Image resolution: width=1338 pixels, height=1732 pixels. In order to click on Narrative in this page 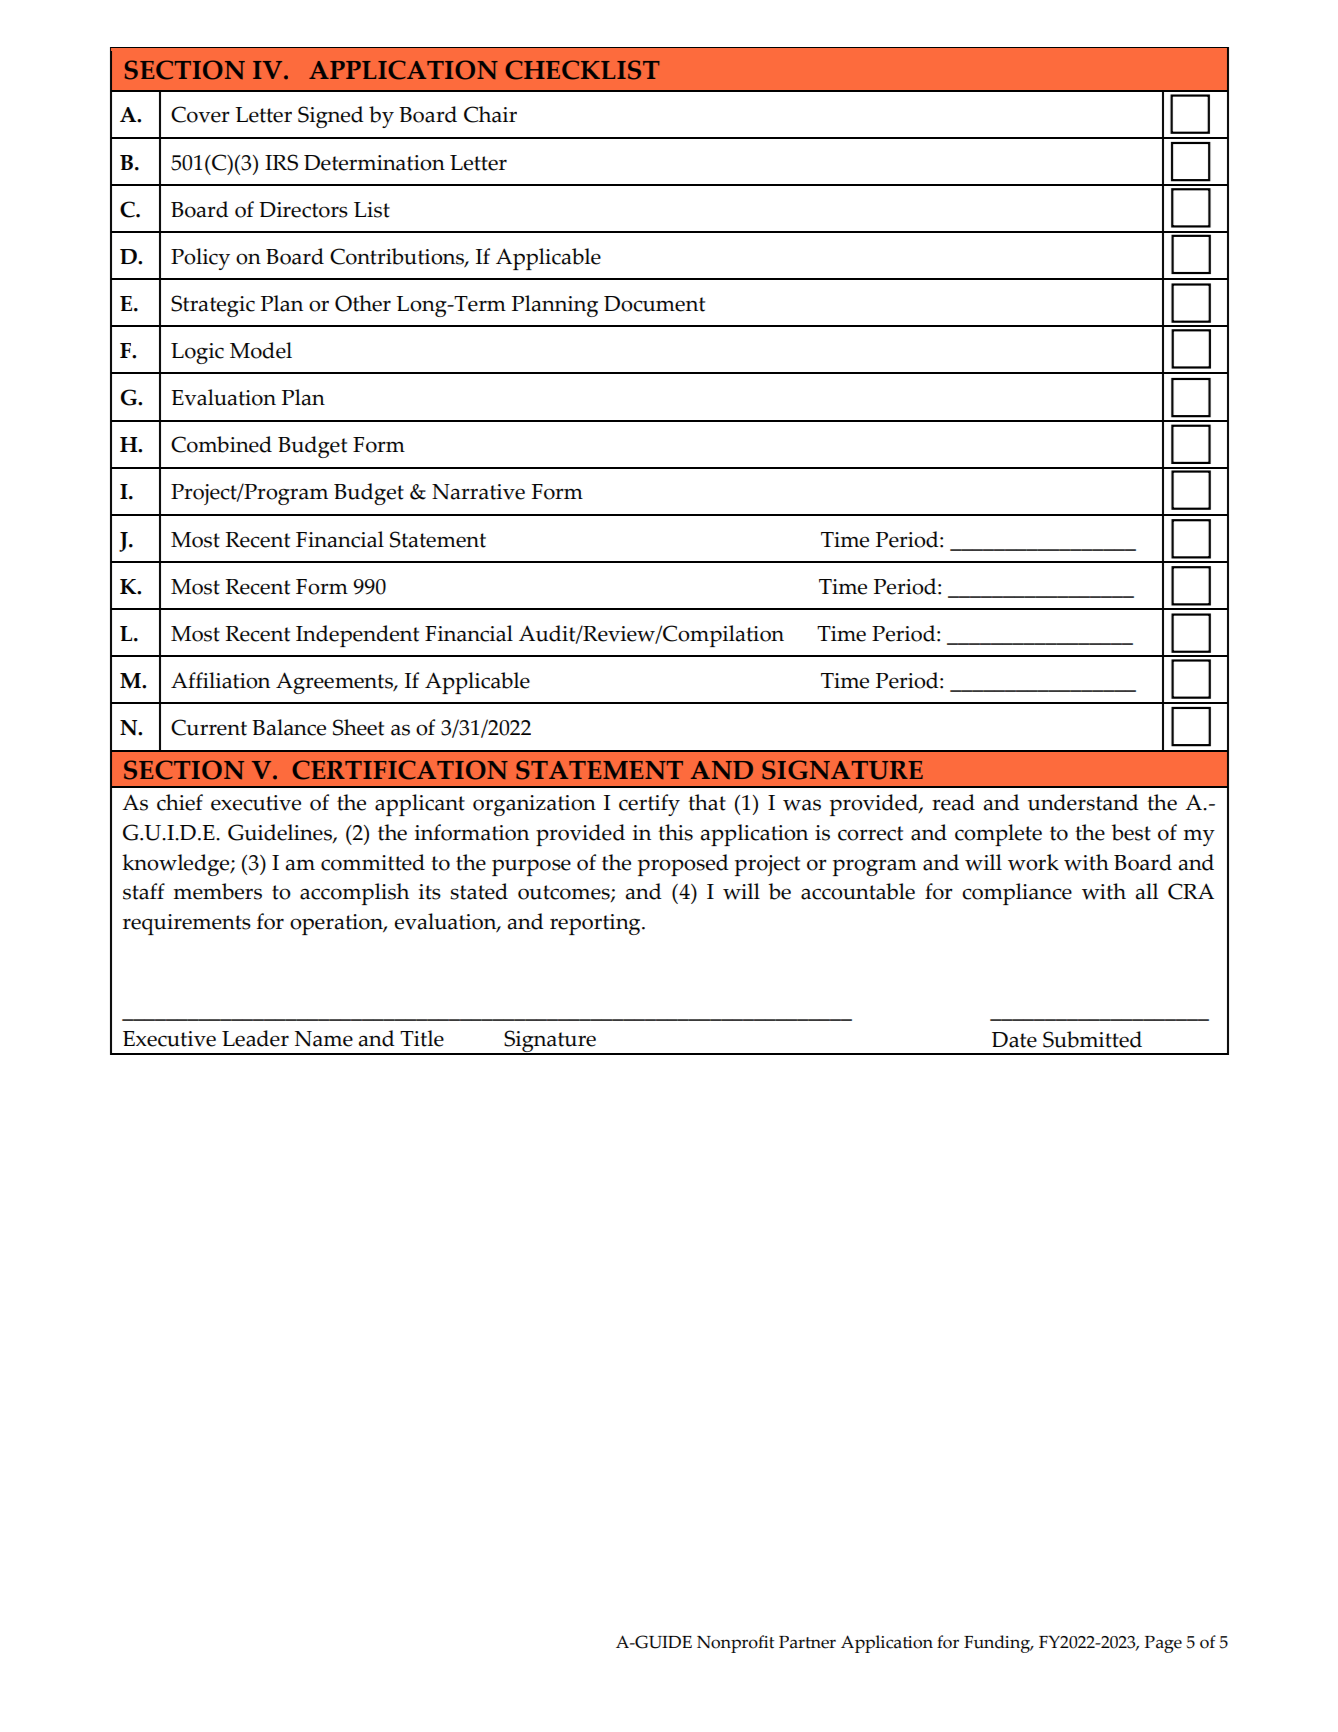, I will do `click(478, 492)`.
